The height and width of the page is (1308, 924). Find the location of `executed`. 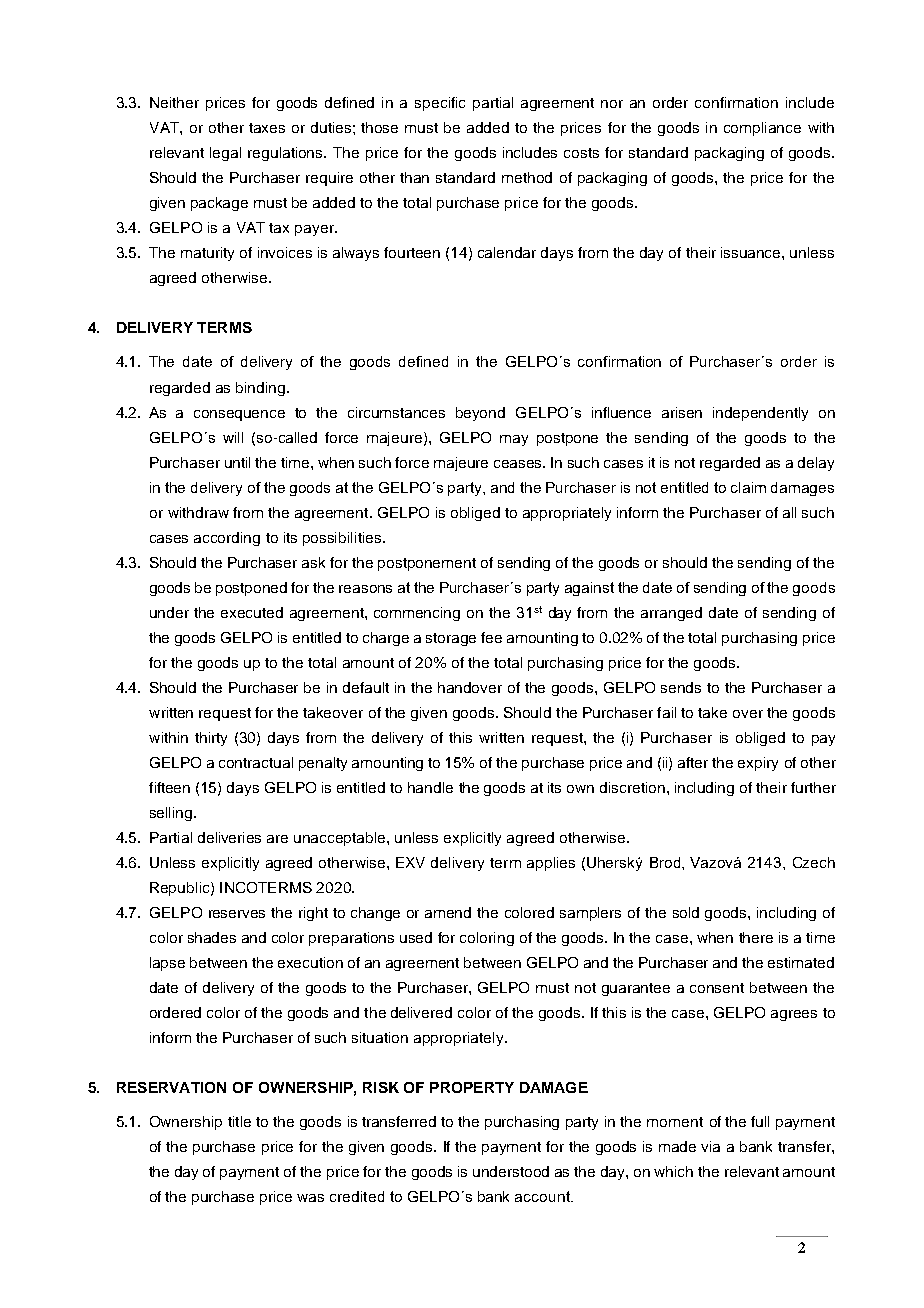

executed is located at coordinates (252, 612).
